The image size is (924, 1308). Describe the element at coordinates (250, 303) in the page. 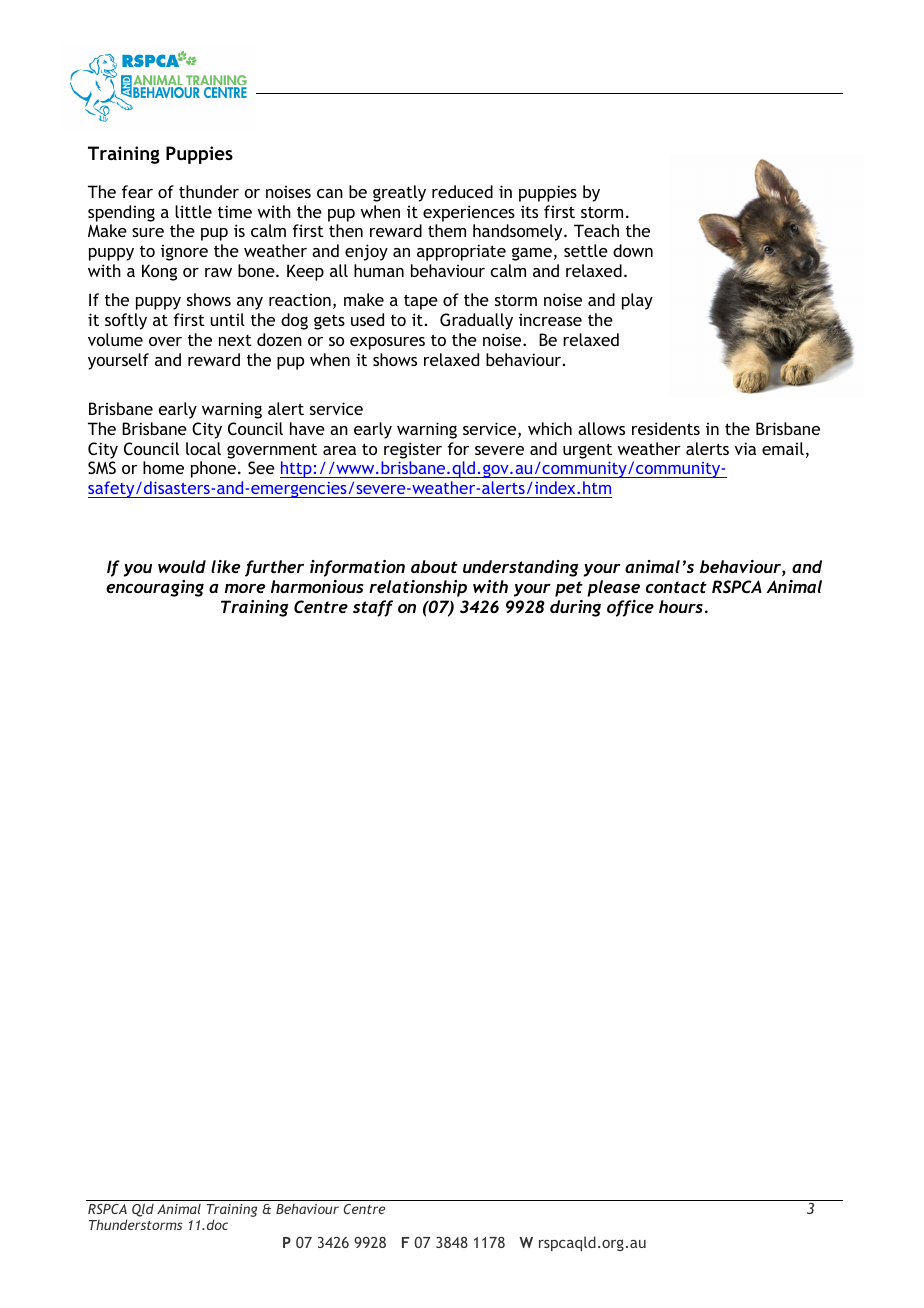

I see `any` at that location.
